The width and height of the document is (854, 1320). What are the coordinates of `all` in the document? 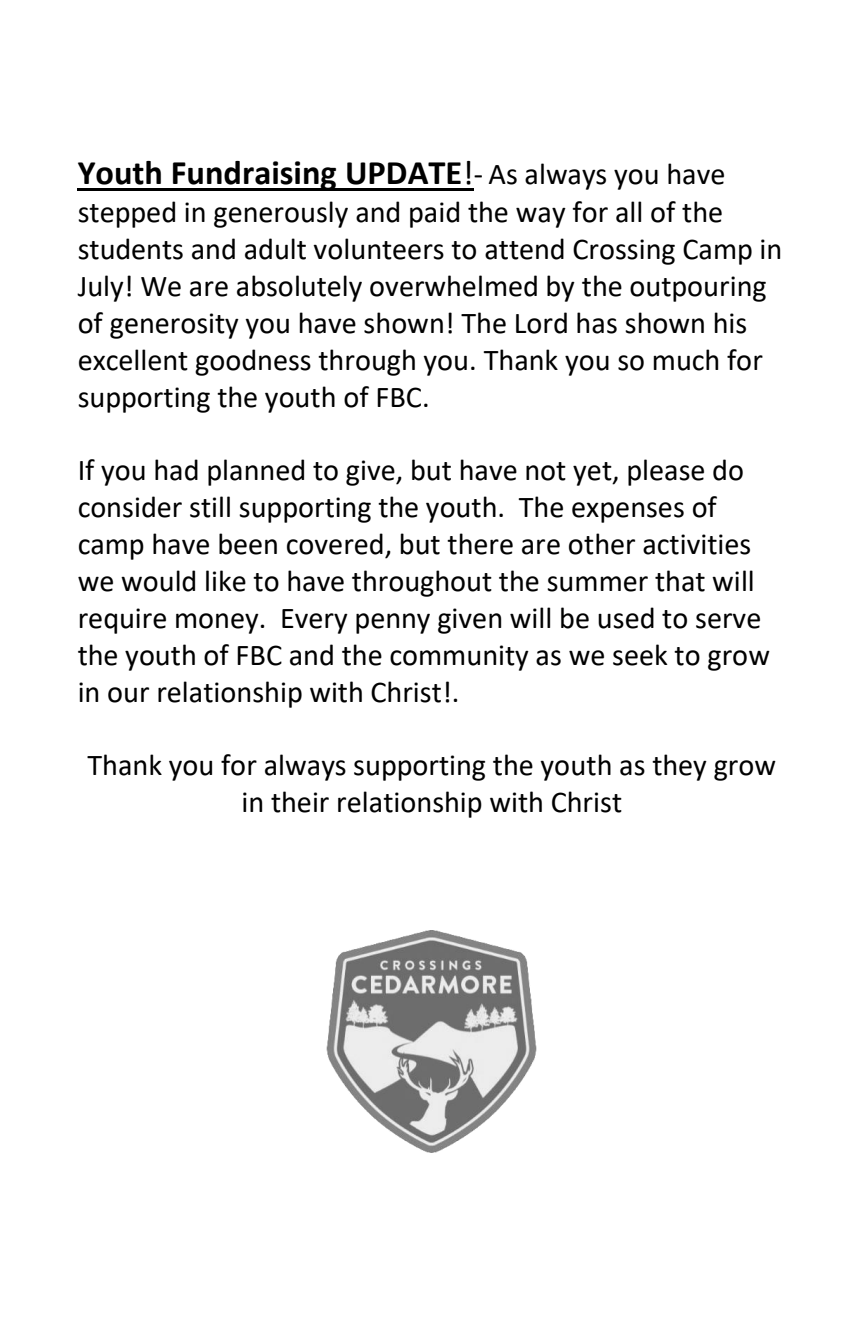 It's located at (628, 212).
